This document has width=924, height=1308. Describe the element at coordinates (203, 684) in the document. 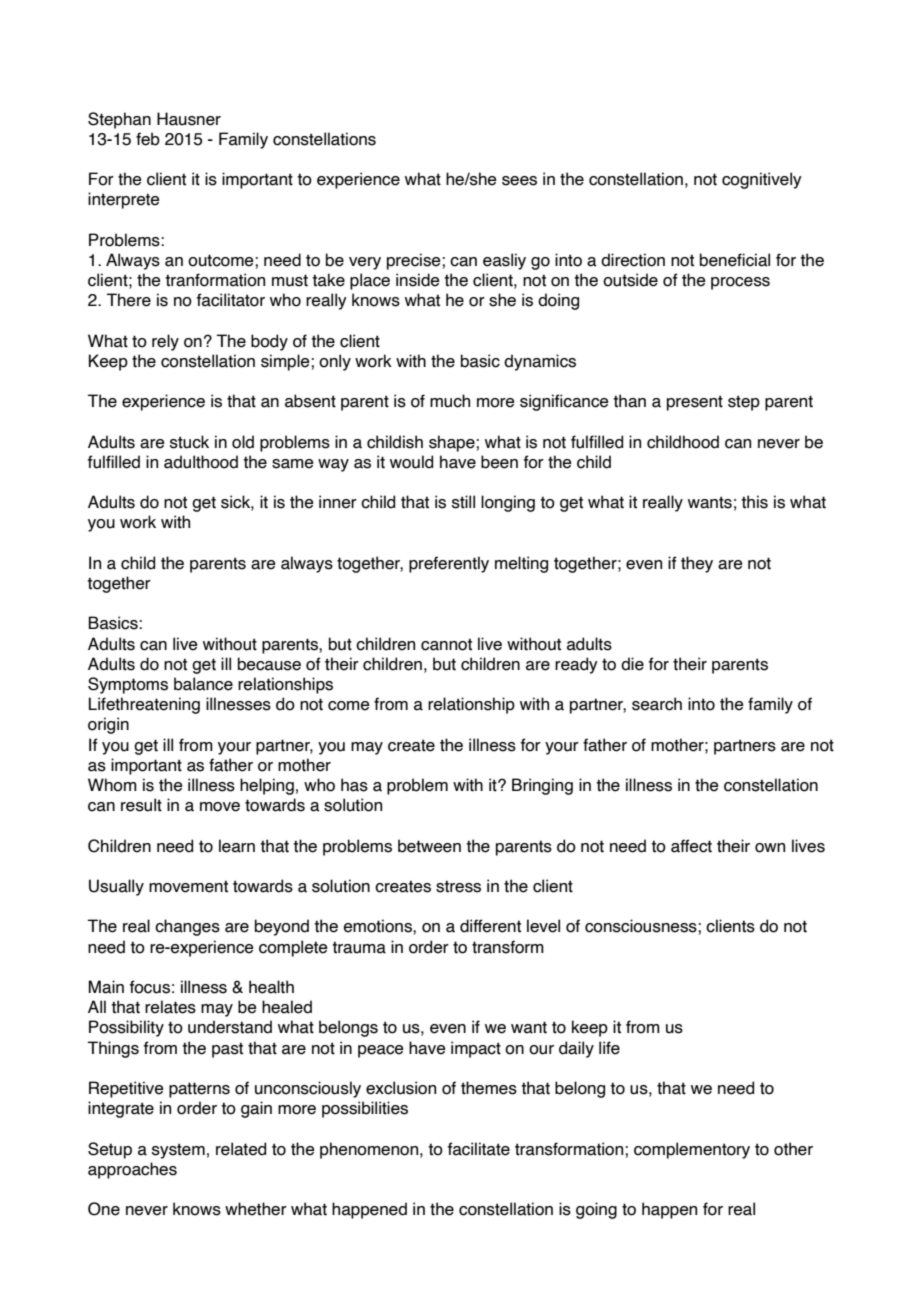

I see `balance` at that location.
